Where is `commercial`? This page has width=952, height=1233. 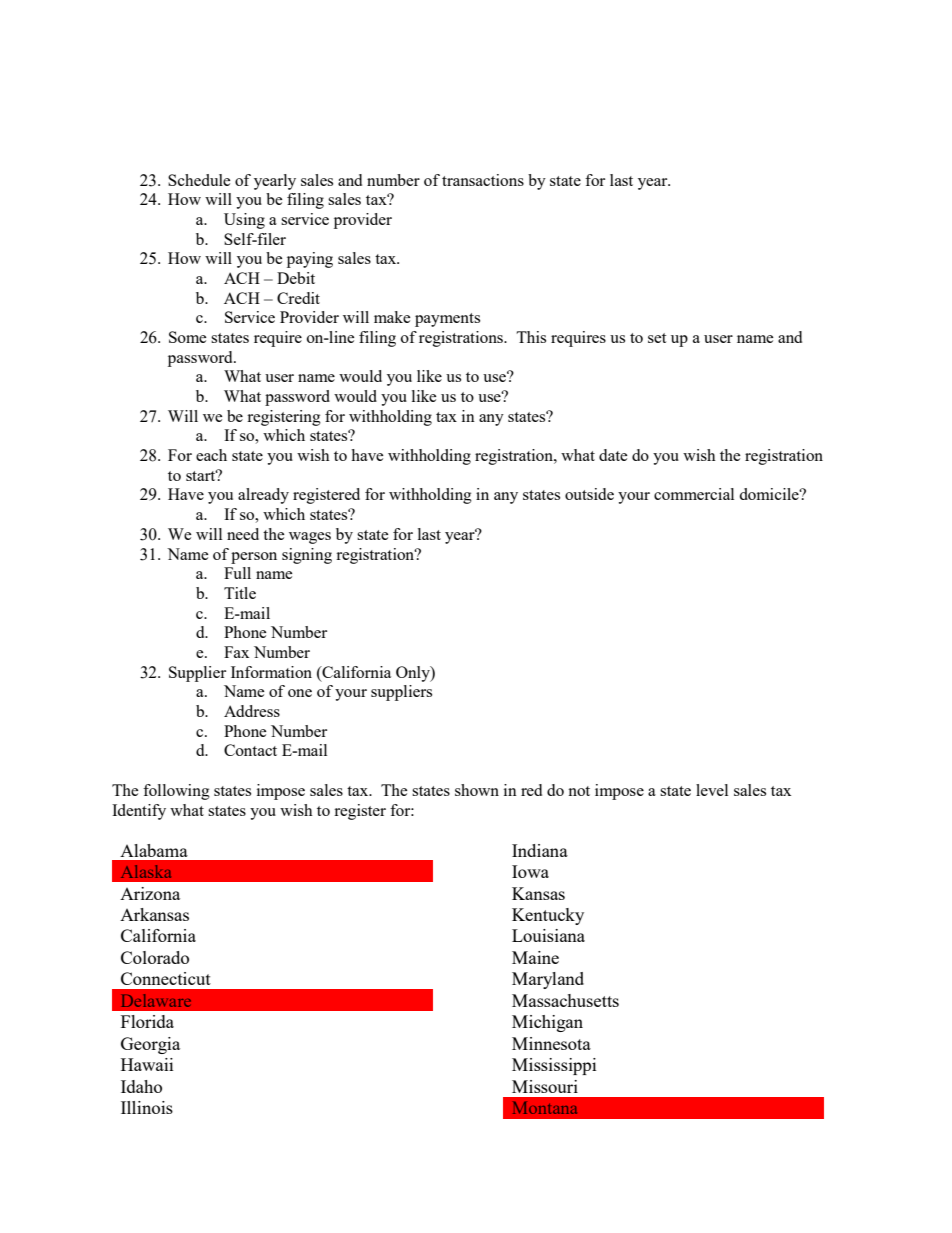 commercial is located at coordinates (694, 494).
